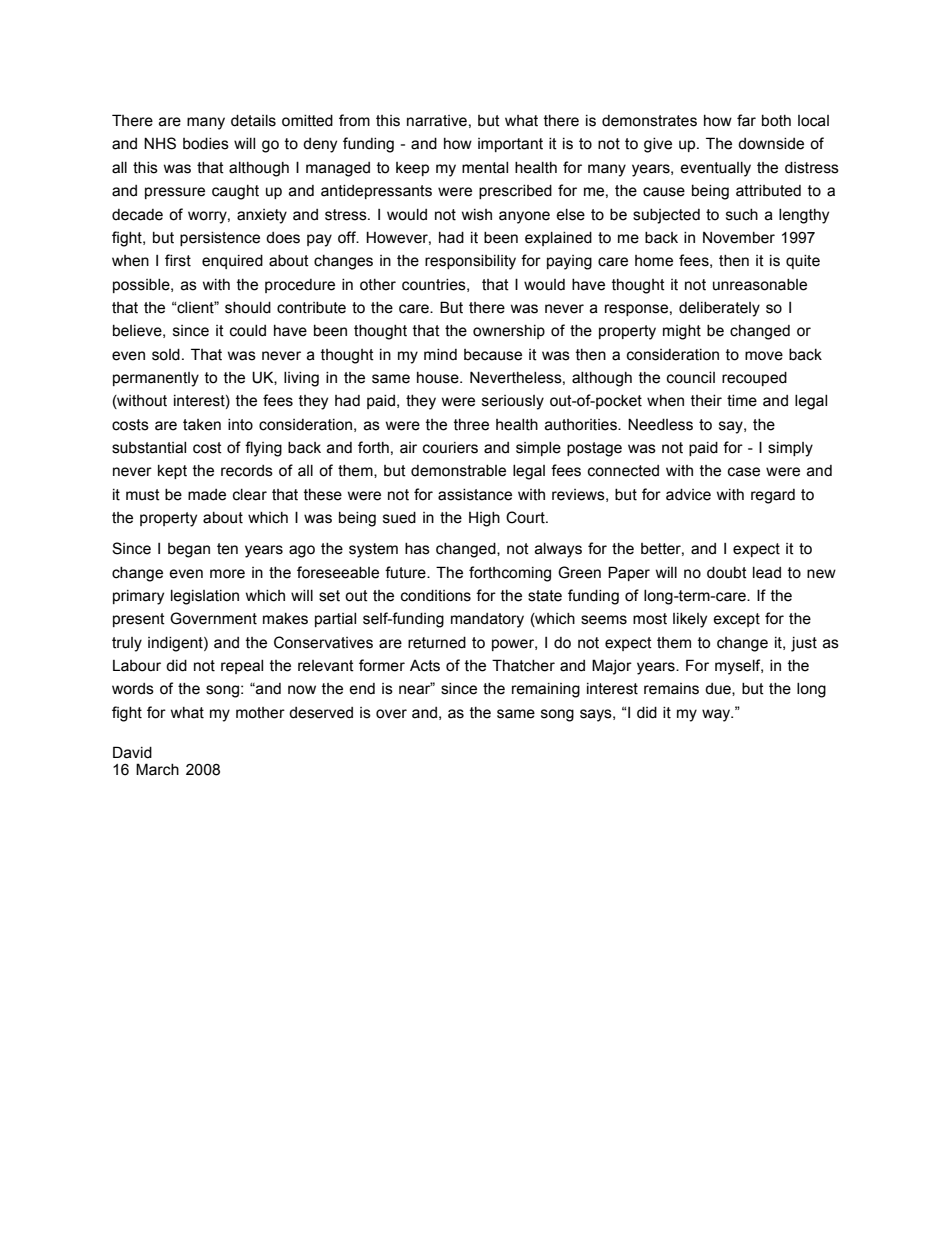 The height and width of the screenshot is (1233, 952). Describe the element at coordinates (727, 573) in the screenshot. I see `doubt` at that location.
